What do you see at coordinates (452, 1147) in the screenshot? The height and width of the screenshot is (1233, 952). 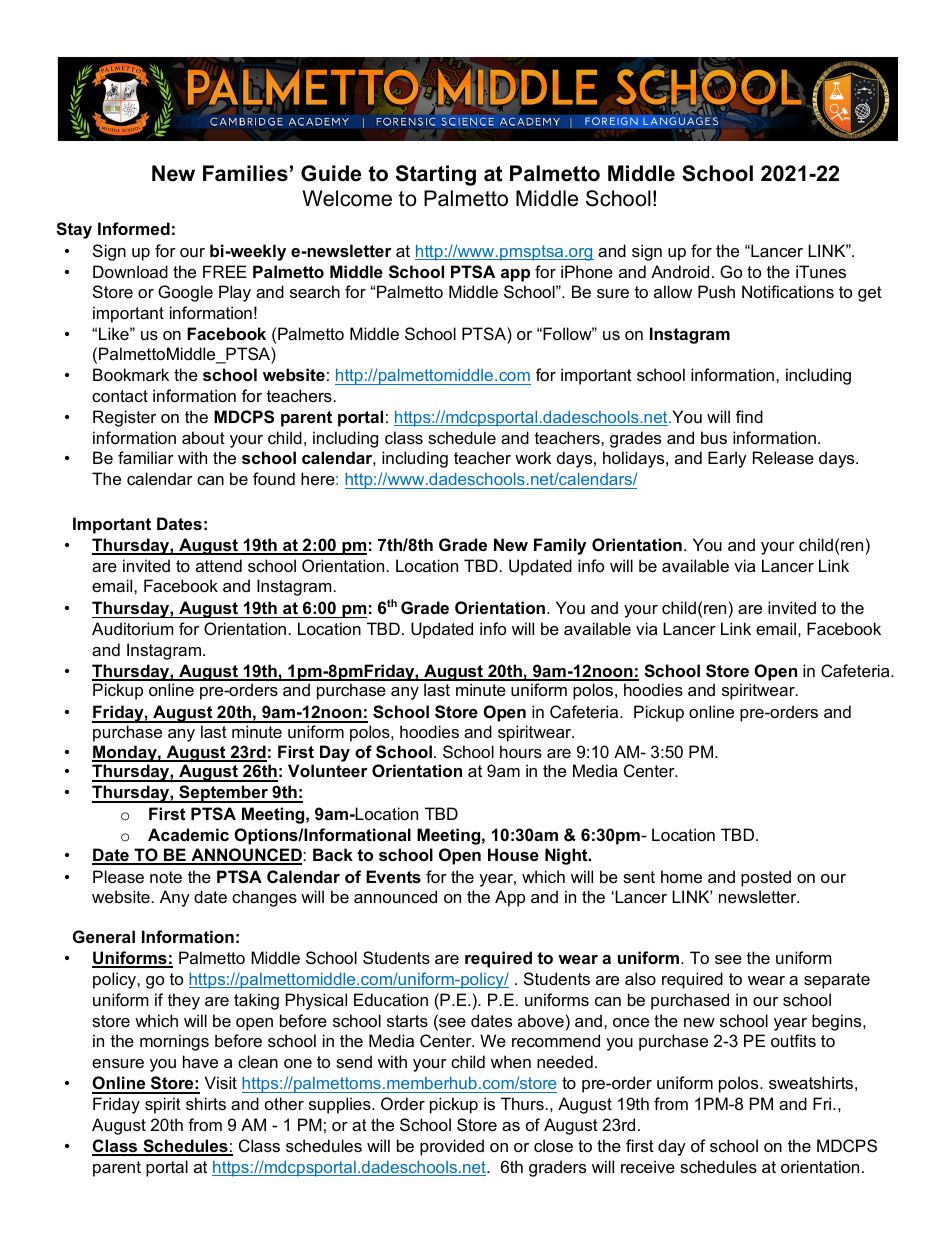 I see `provided` at bounding box center [452, 1147].
